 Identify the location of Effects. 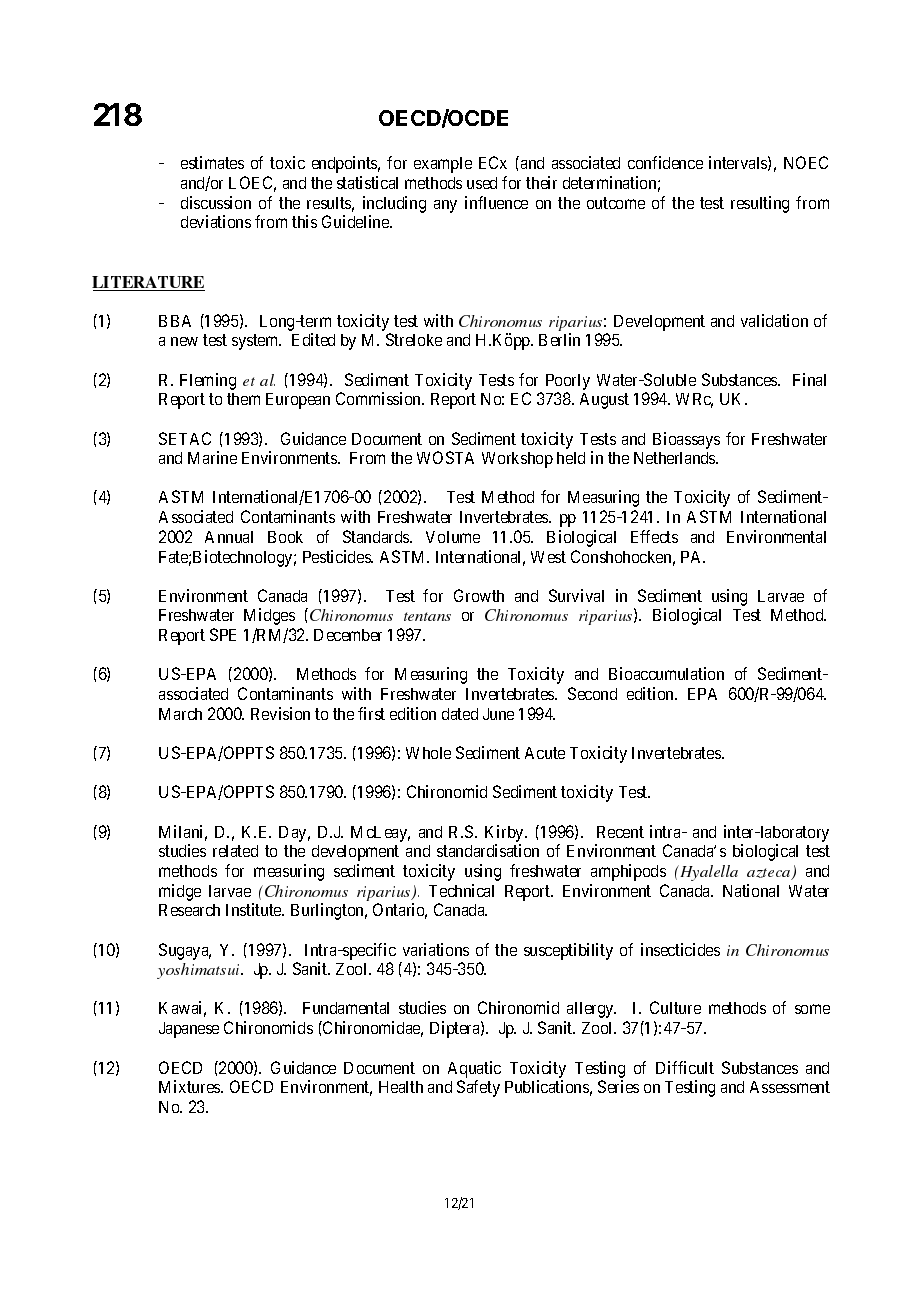
(654, 536).
